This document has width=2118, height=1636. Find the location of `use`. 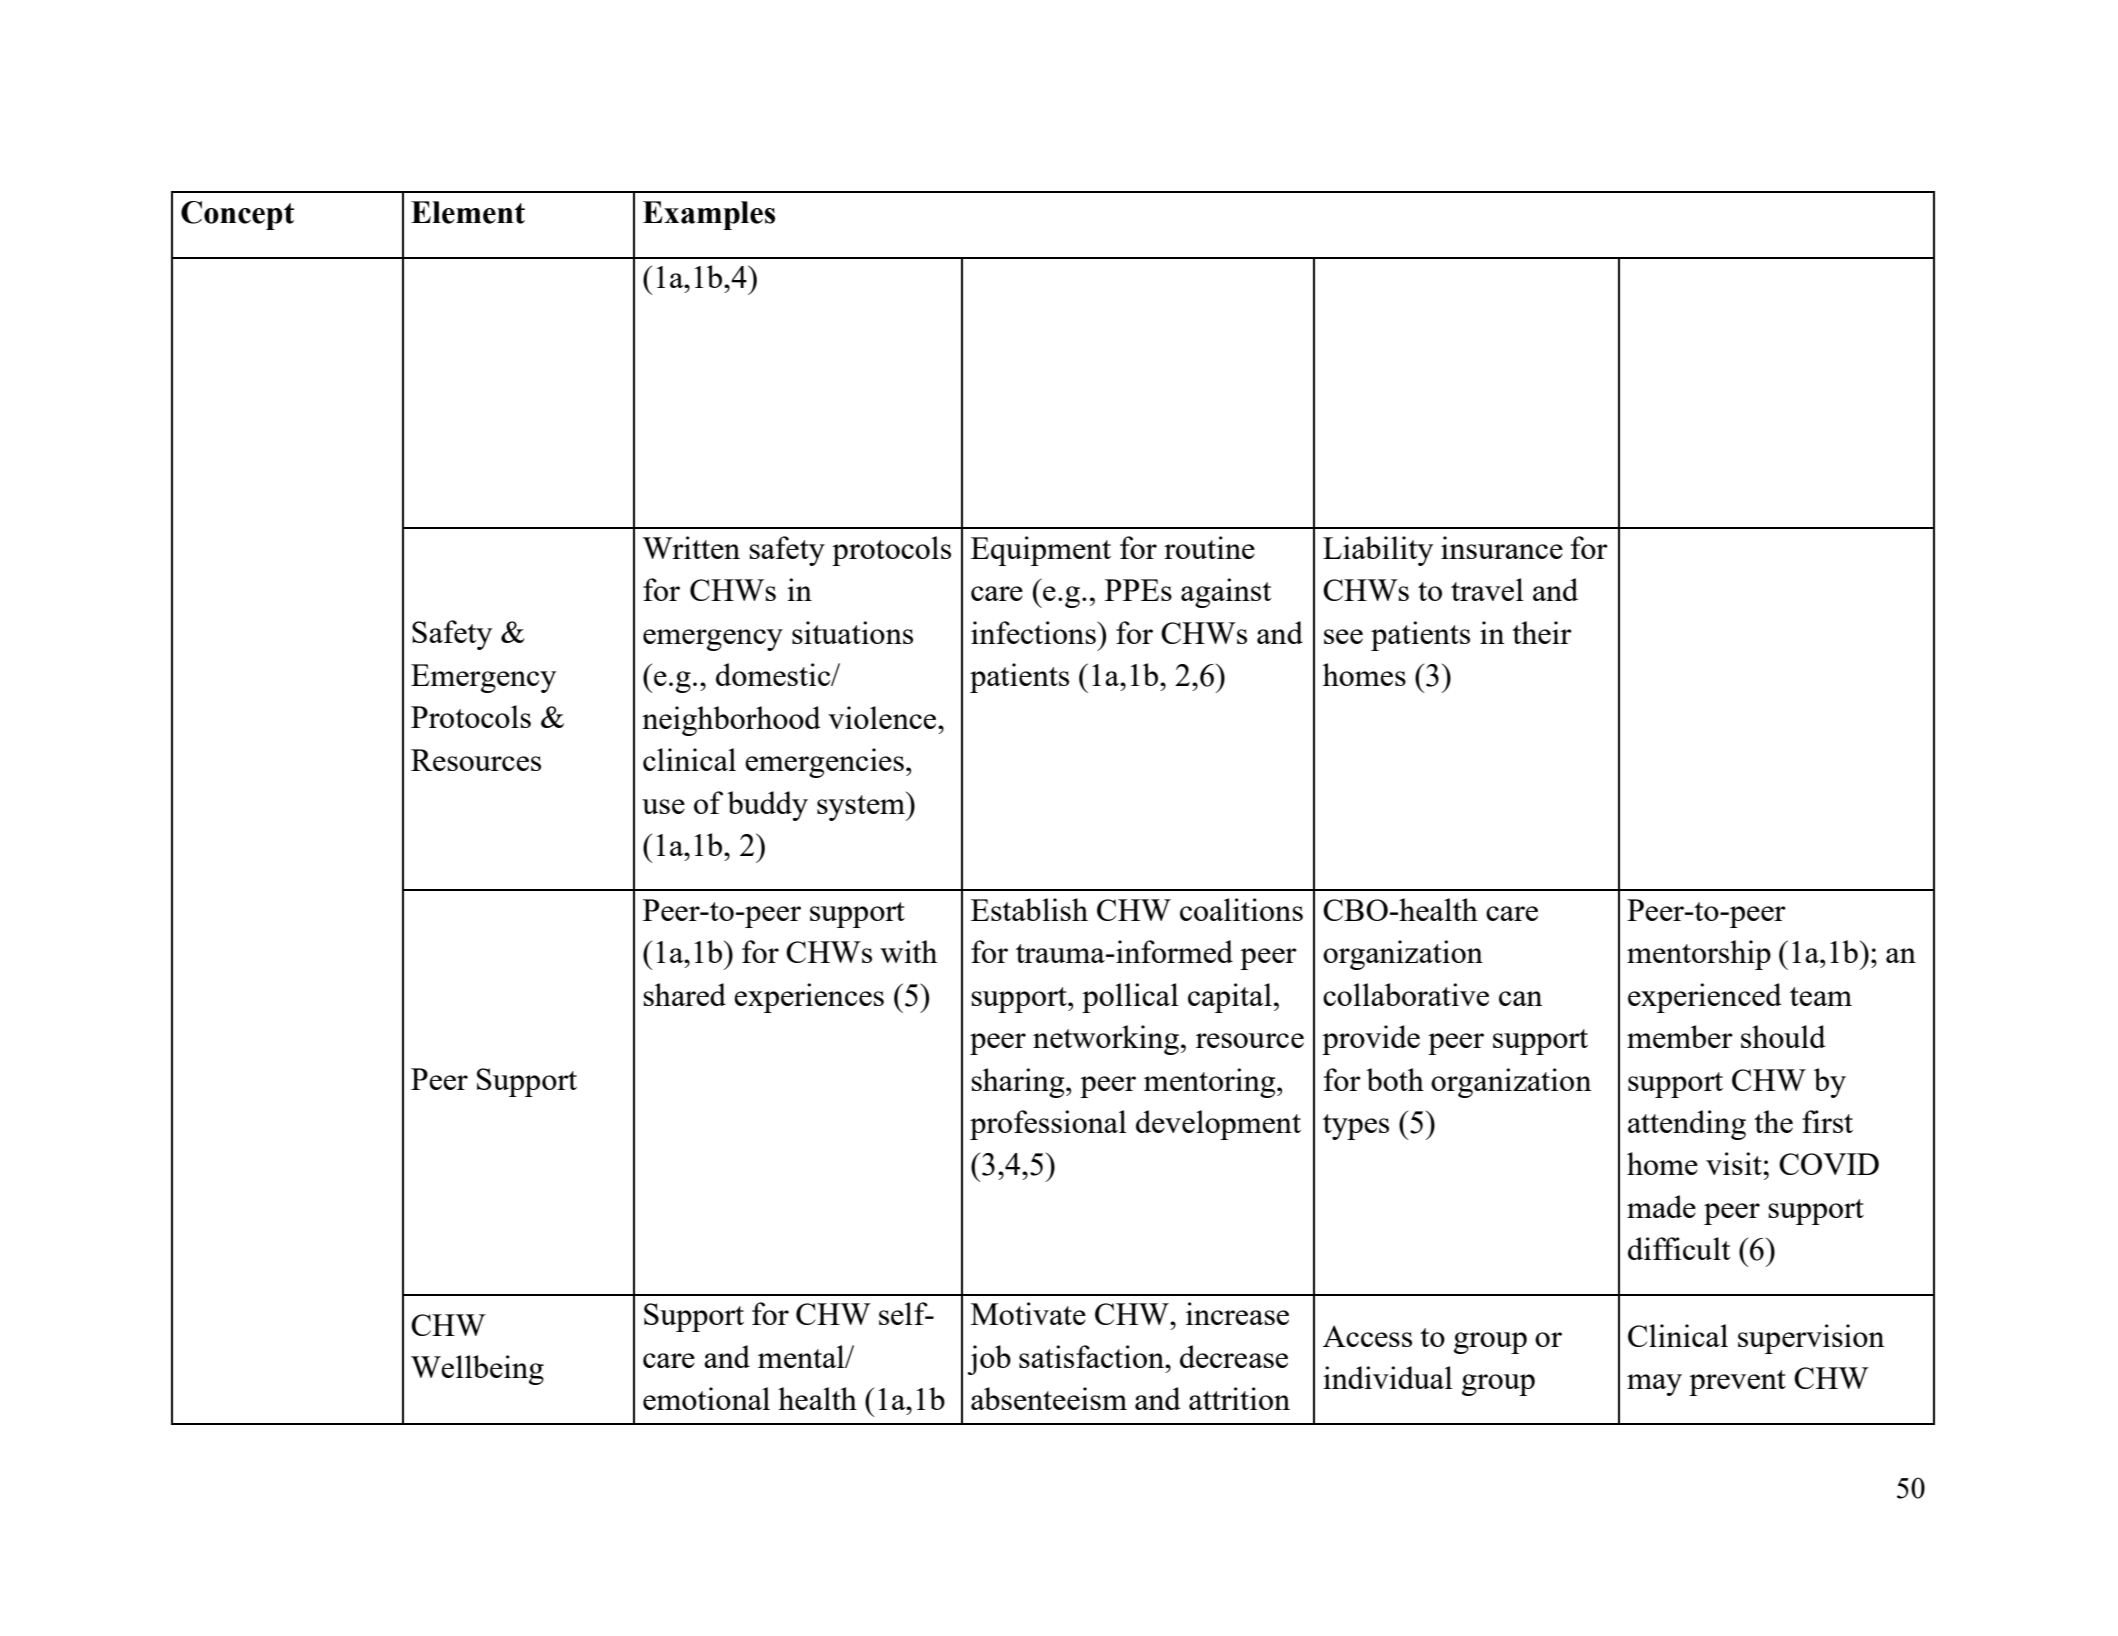

use is located at coordinates (663, 806).
